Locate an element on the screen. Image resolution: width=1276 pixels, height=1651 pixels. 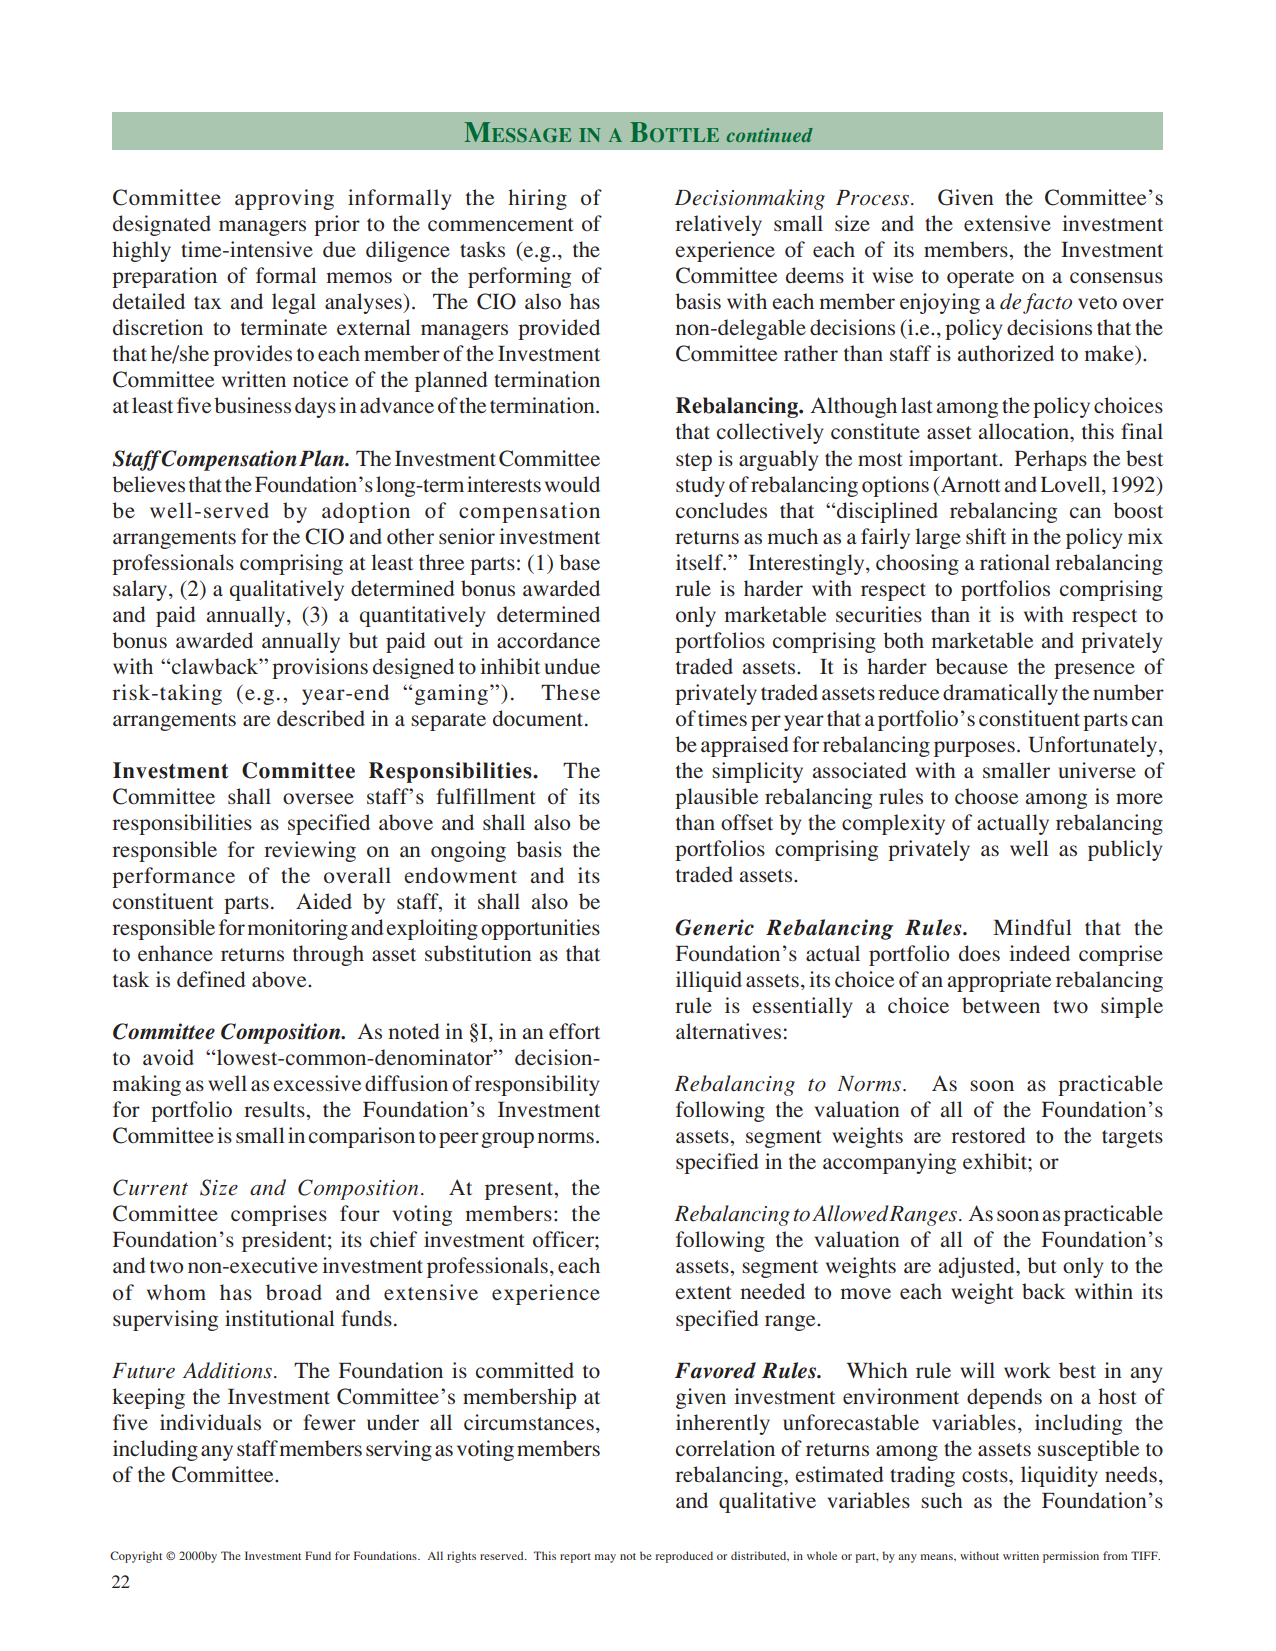
effort is located at coordinates (574, 1031).
